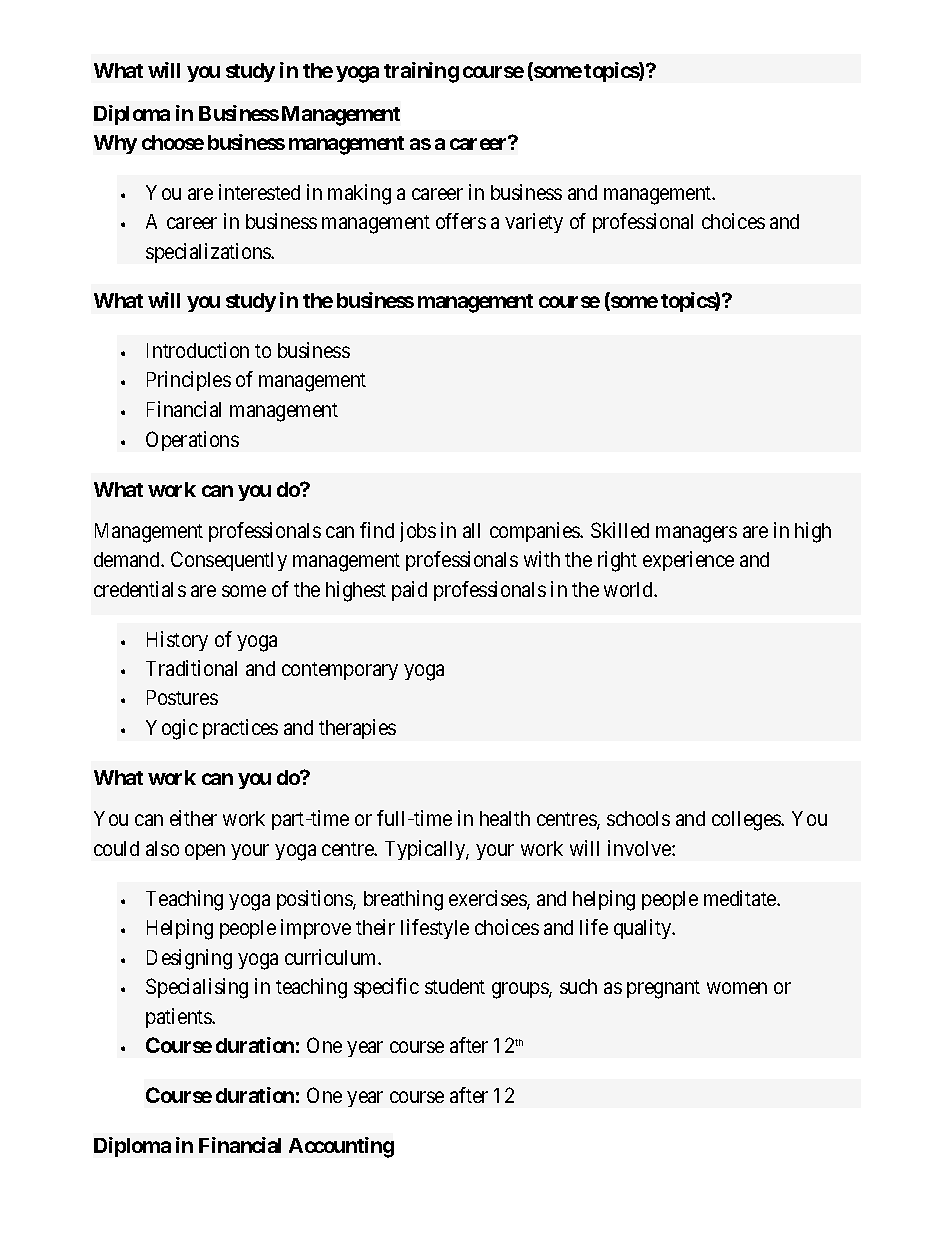  Describe the element at coordinates (461, 221) in the document. I see `offers` at that location.
